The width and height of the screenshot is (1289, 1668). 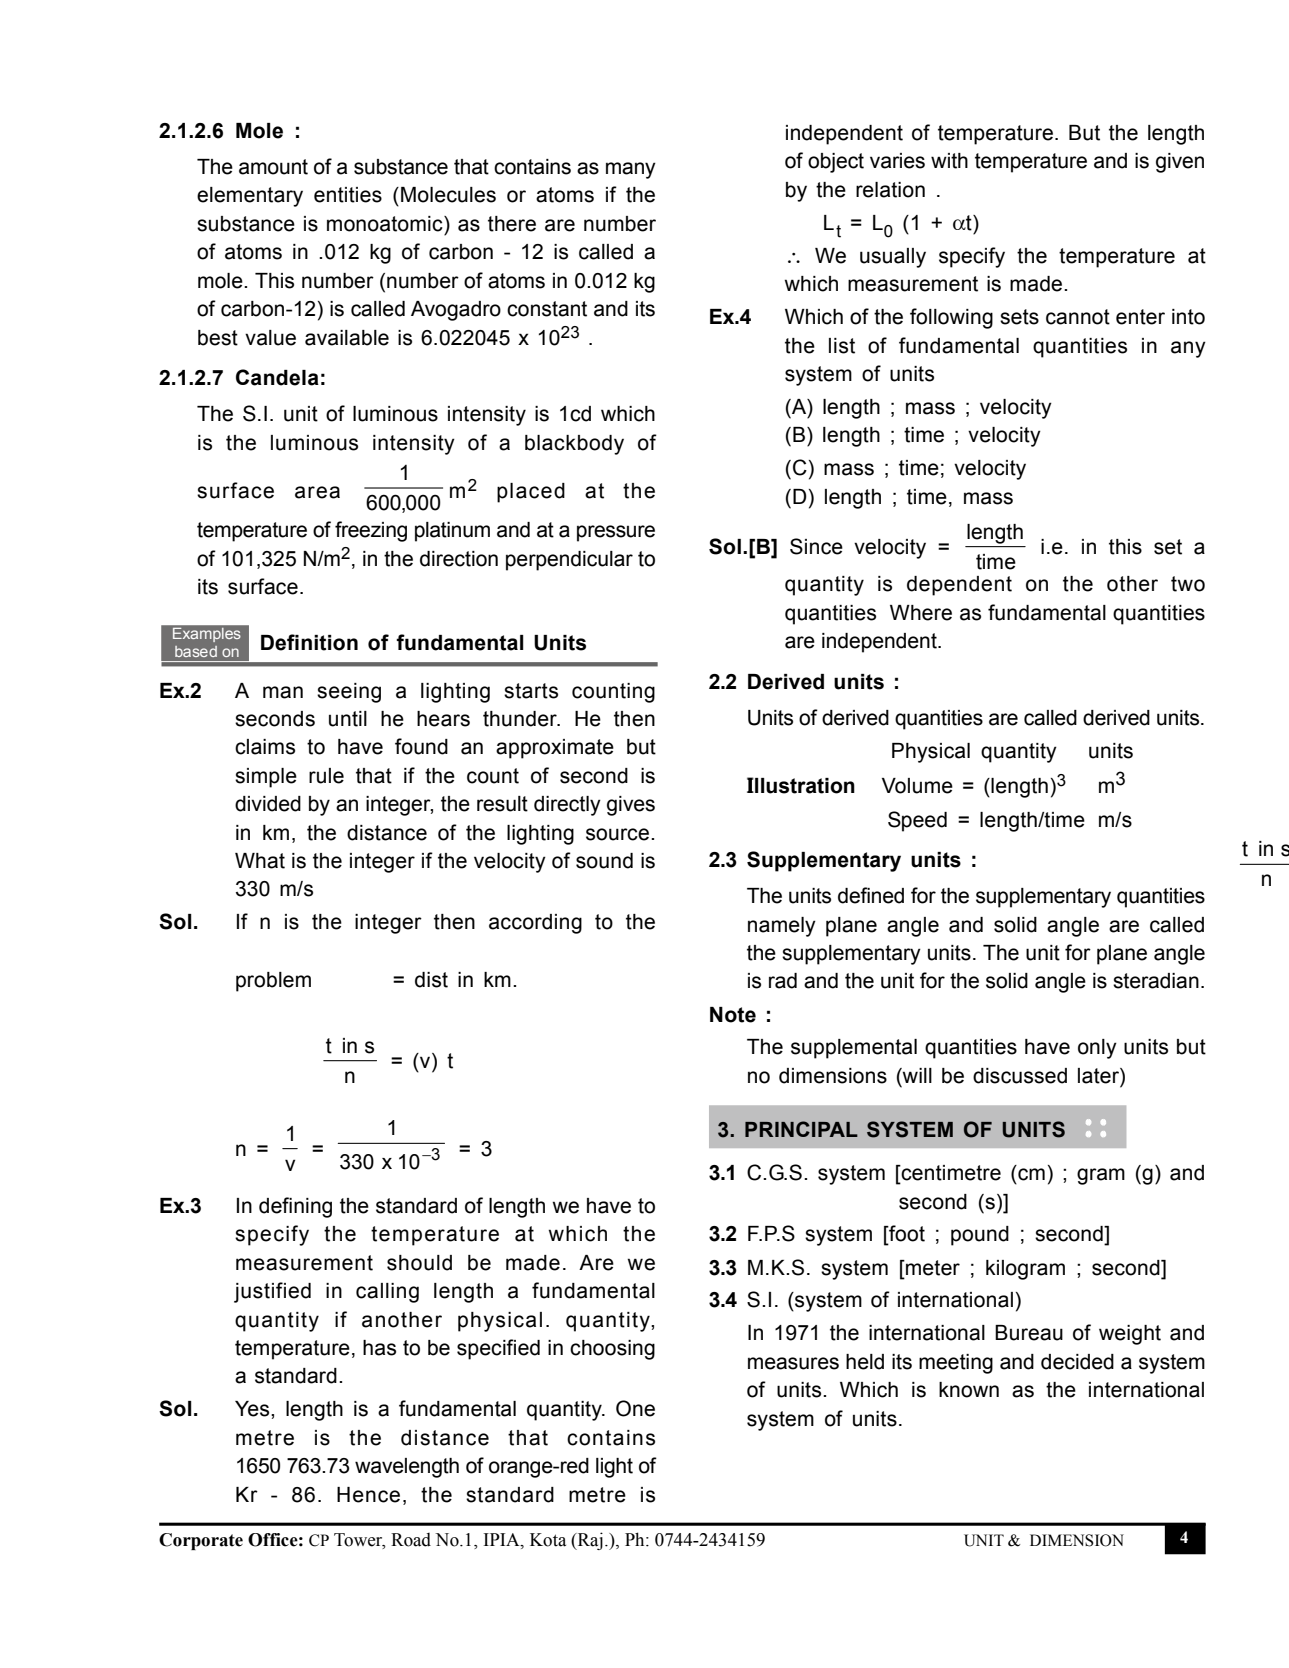 What do you see at coordinates (1180, 163) in the screenshot?
I see `given` at bounding box center [1180, 163].
